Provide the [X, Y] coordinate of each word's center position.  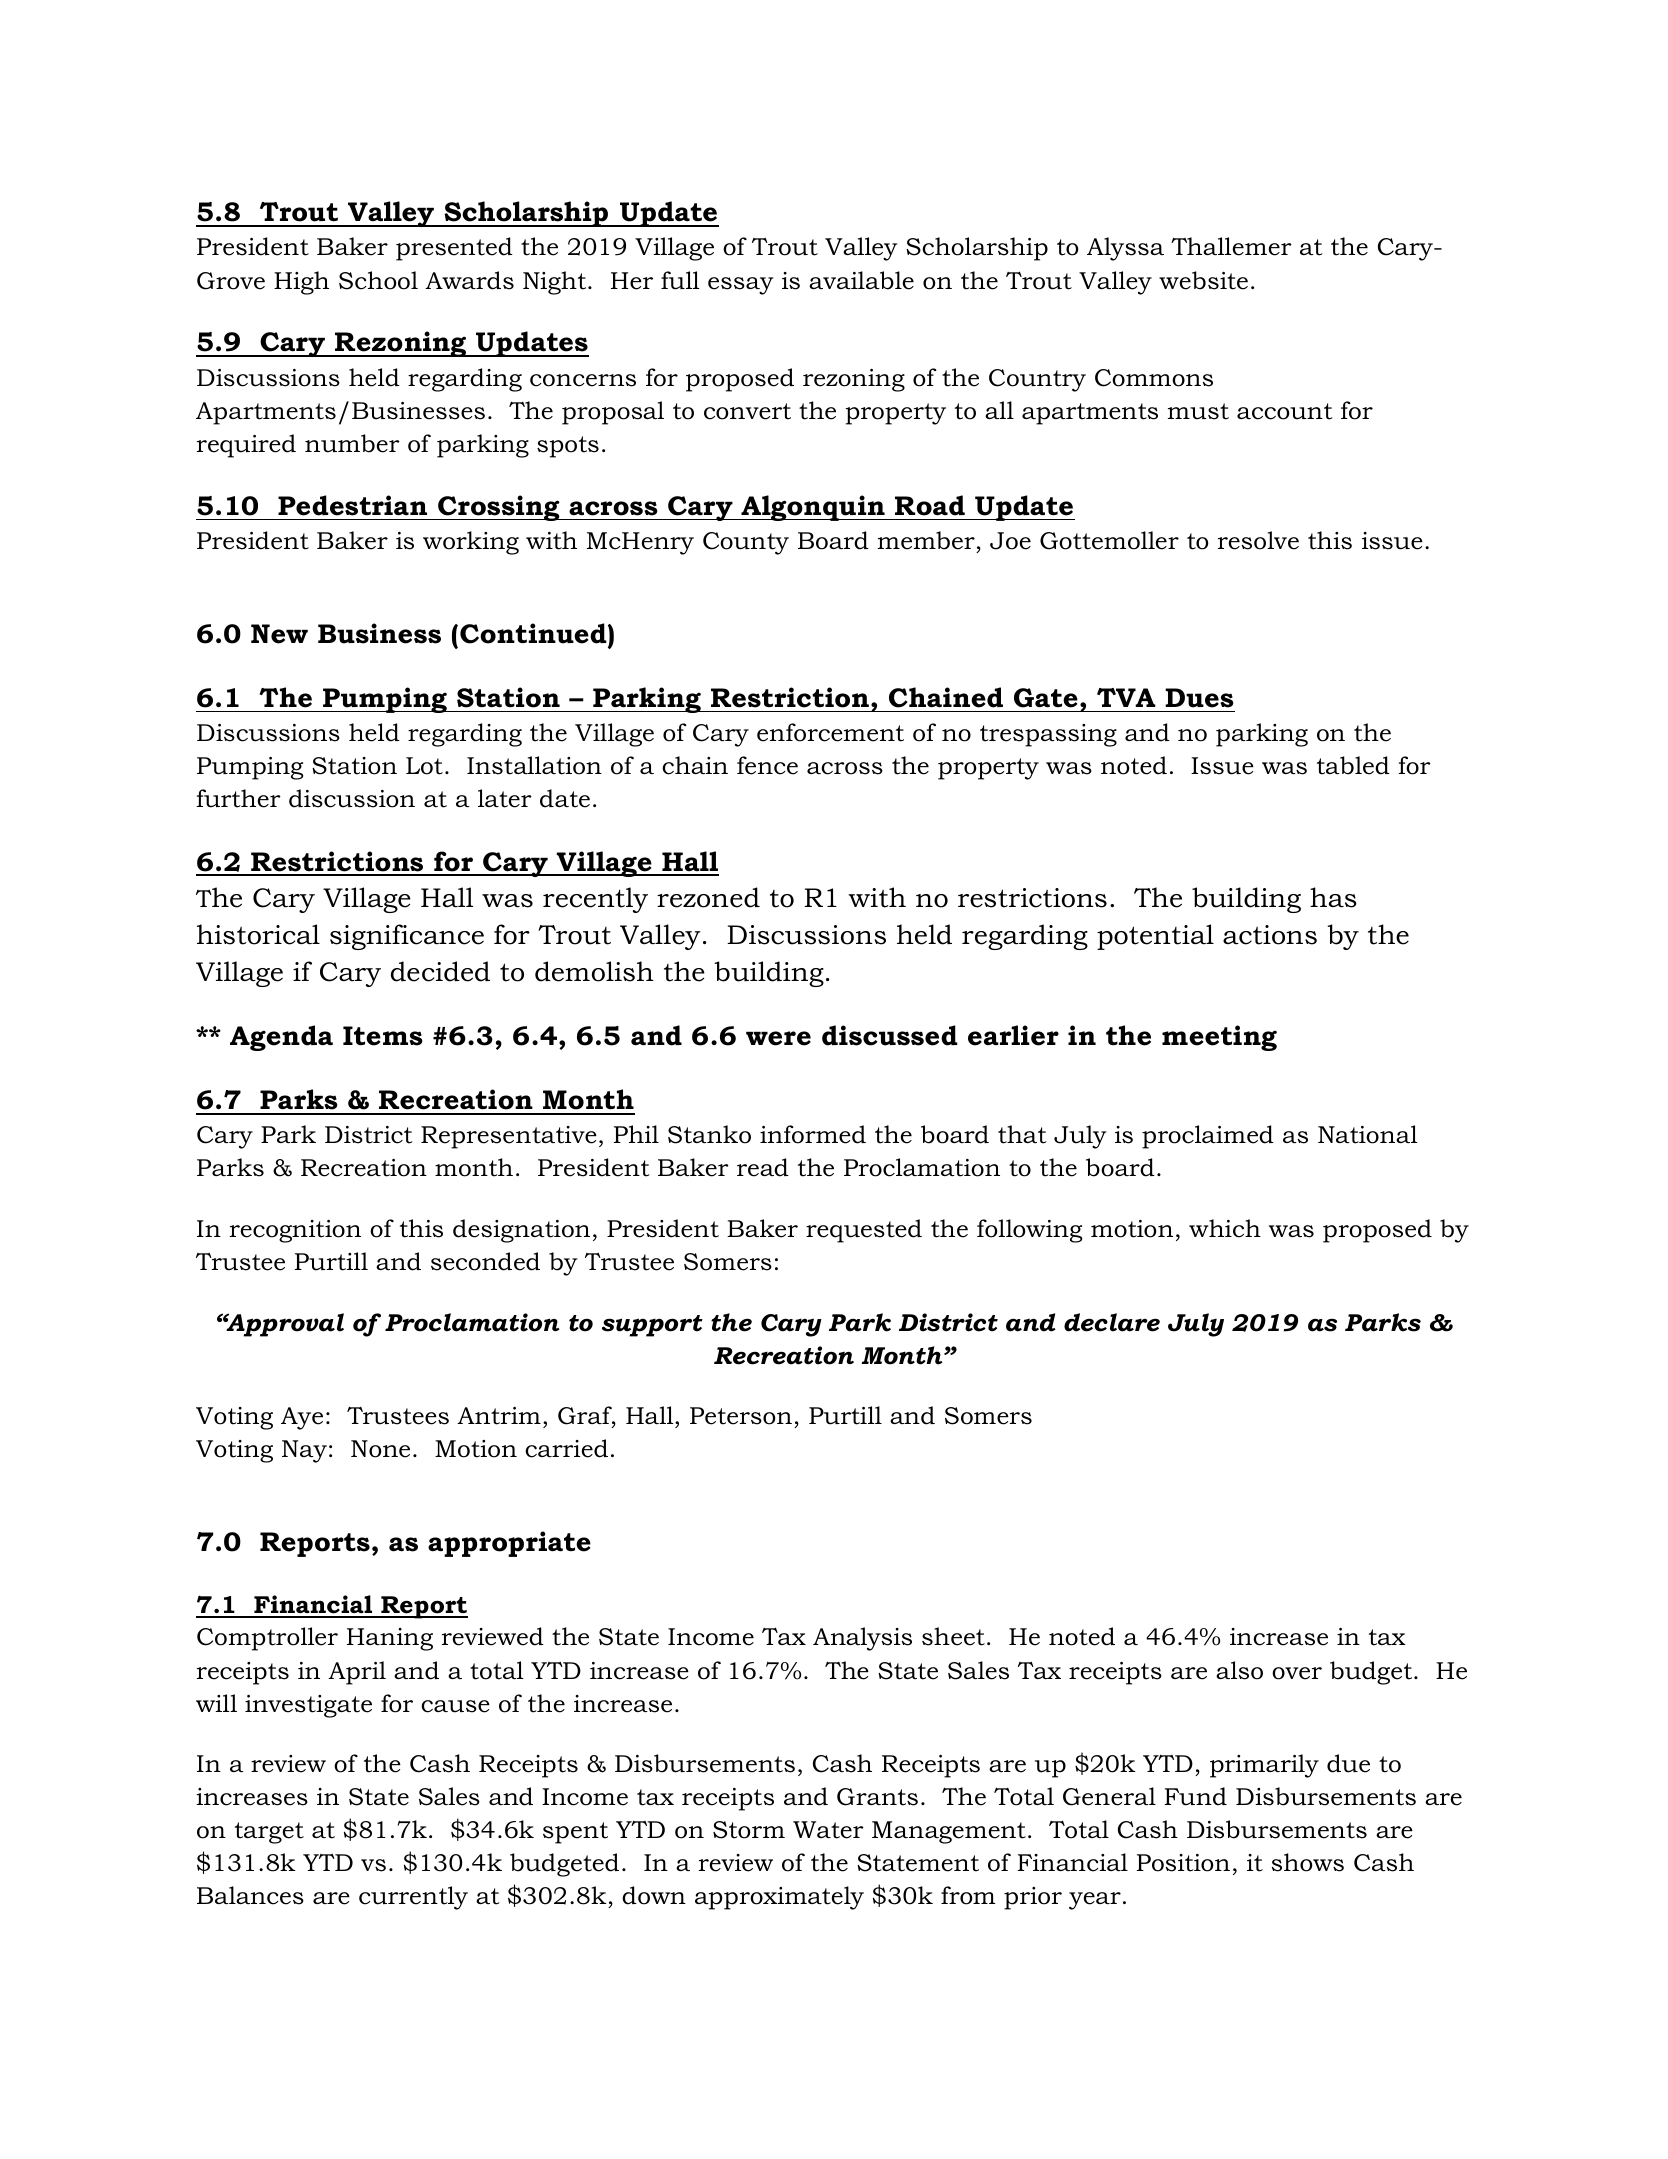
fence [767, 765]
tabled [1353, 765]
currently [413, 1898]
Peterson [741, 1416]
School [378, 280]
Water [828, 1830]
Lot [424, 766]
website [1203, 280]
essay [740, 286]
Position [1183, 1863]
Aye [302, 1418]
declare [1112, 1322]
